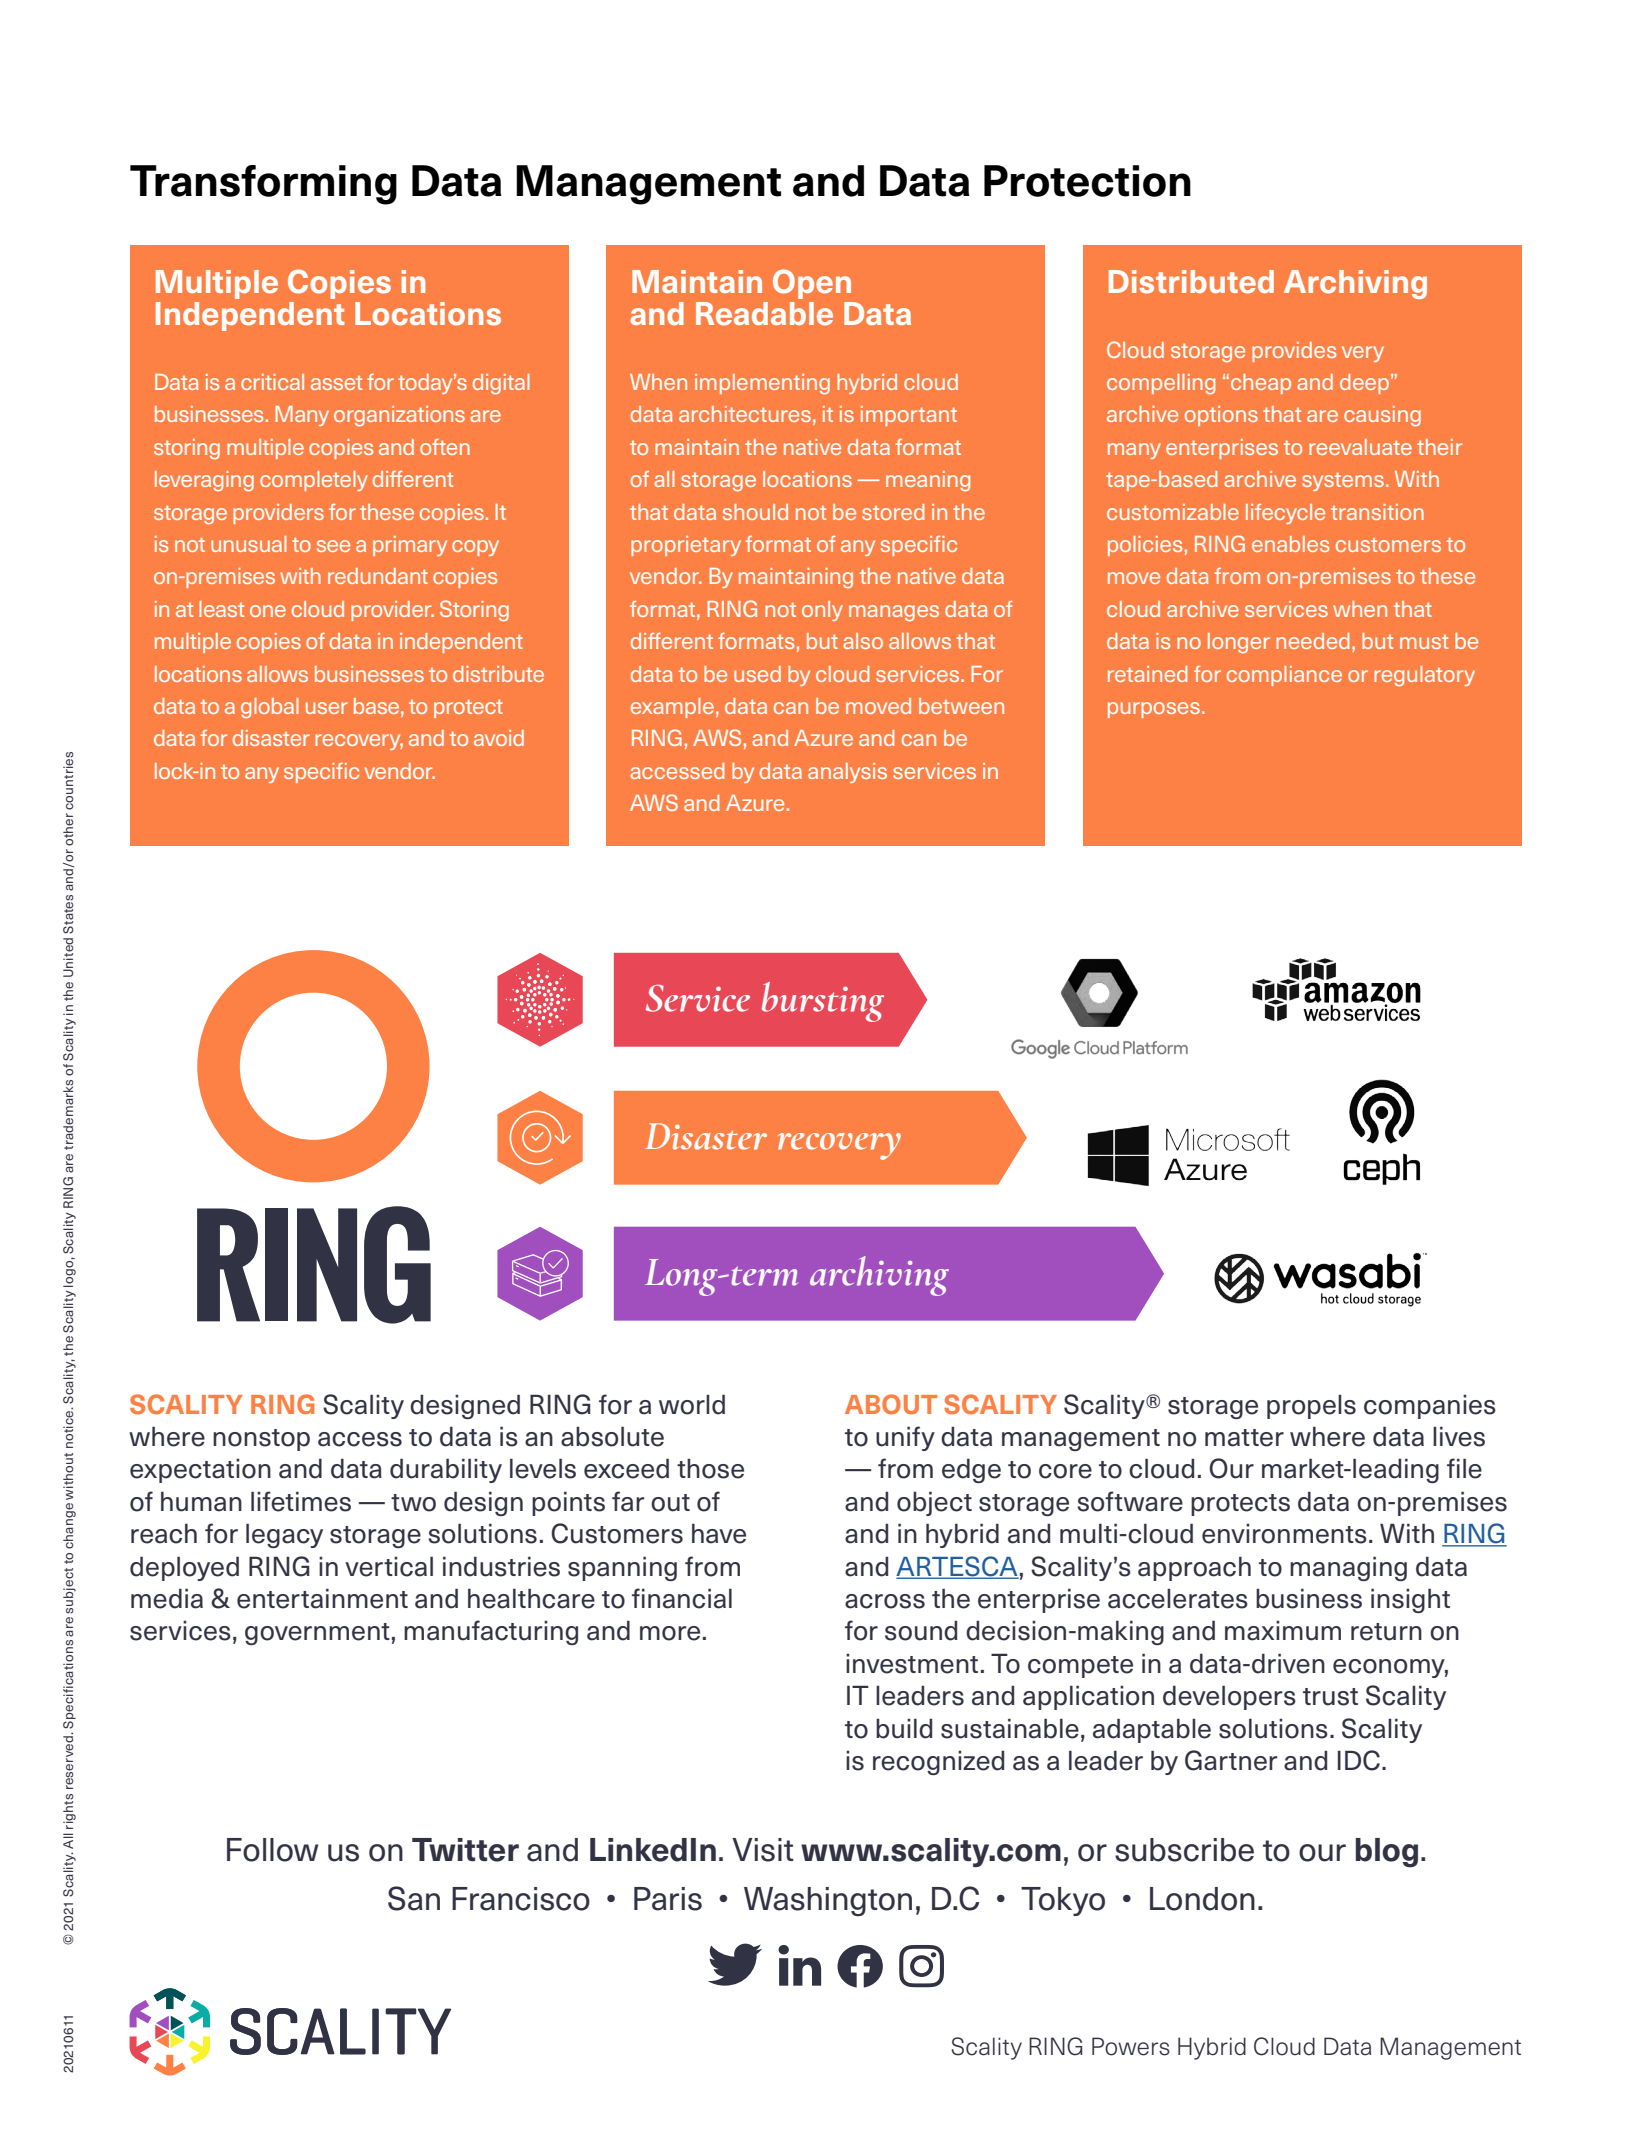  What do you see at coordinates (812, 284) in the screenshot?
I see `Open` at bounding box center [812, 284].
